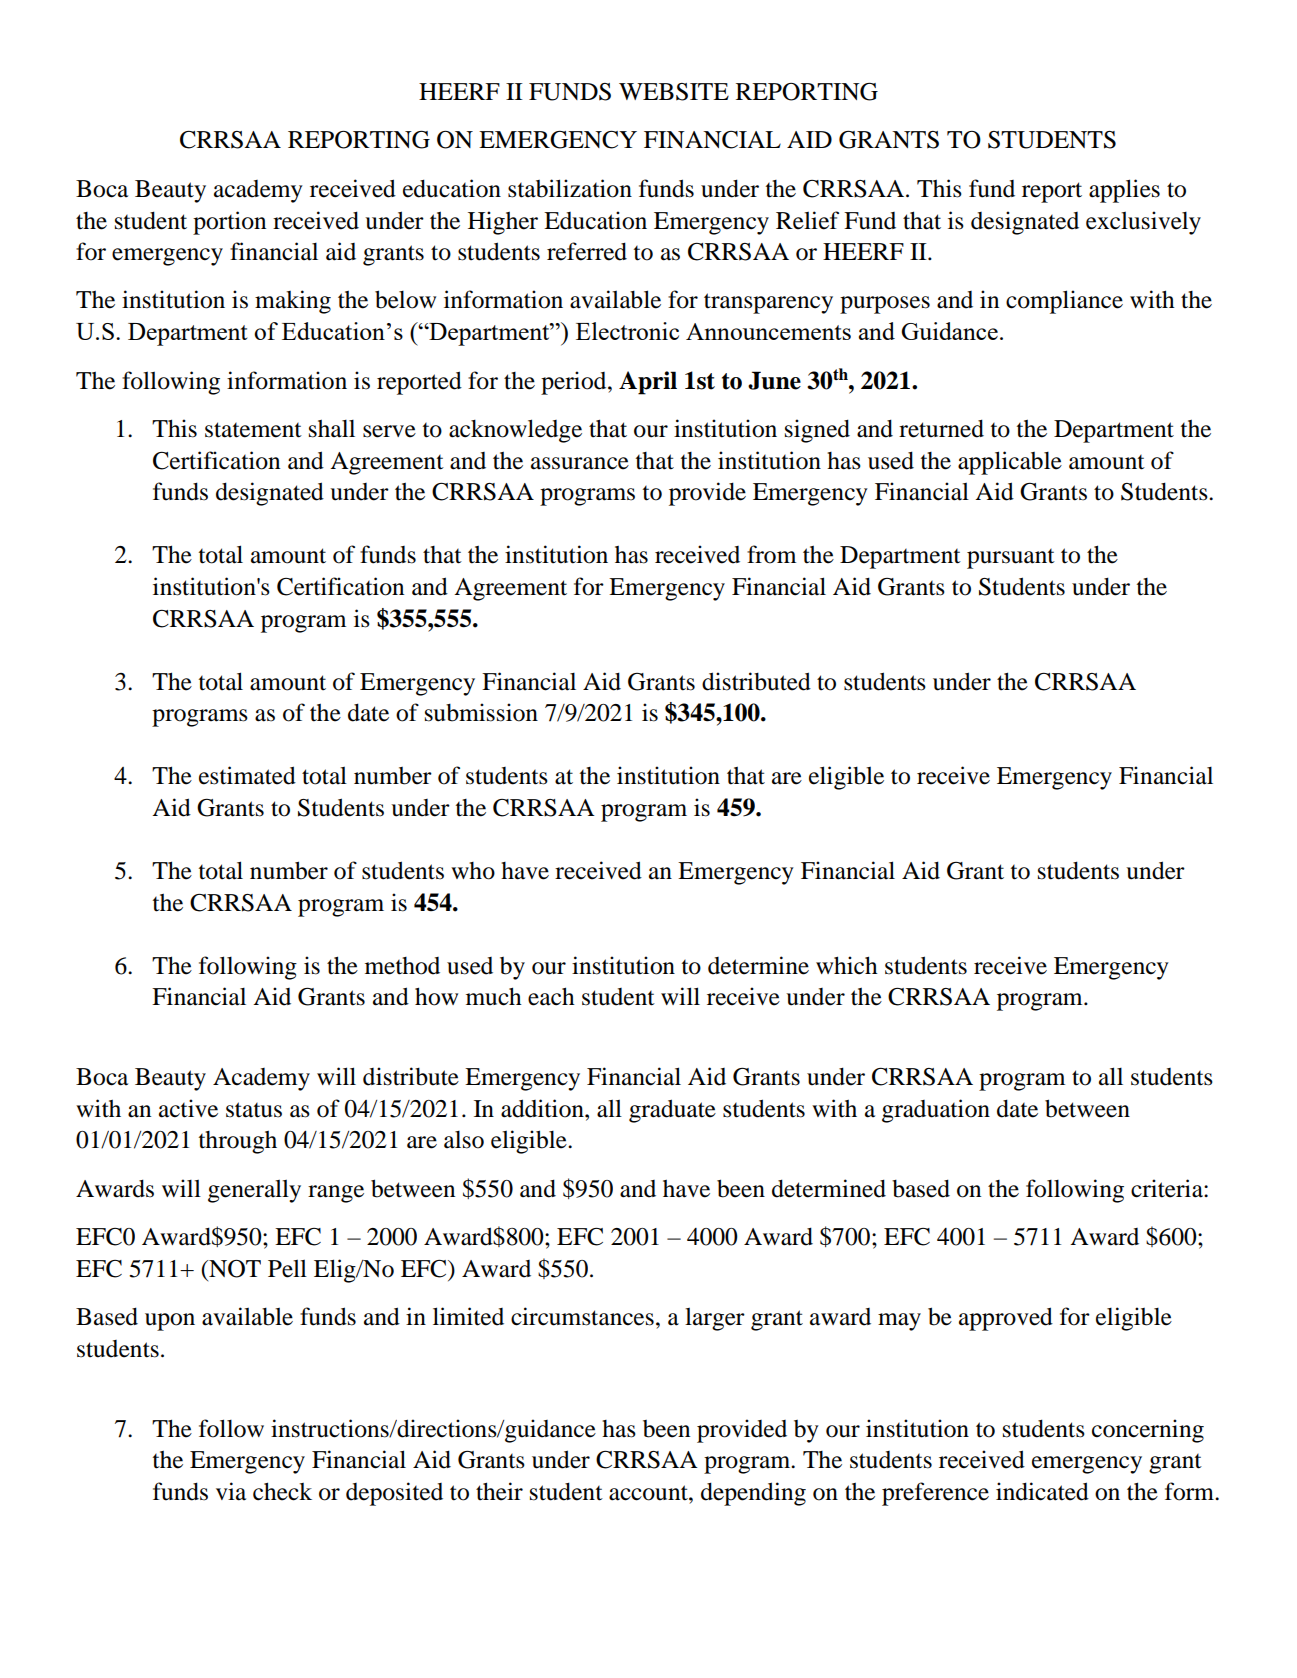 Image resolution: width=1297 pixels, height=1678 pixels. What do you see at coordinates (229, 223) in the document?
I see `portion` at bounding box center [229, 223].
